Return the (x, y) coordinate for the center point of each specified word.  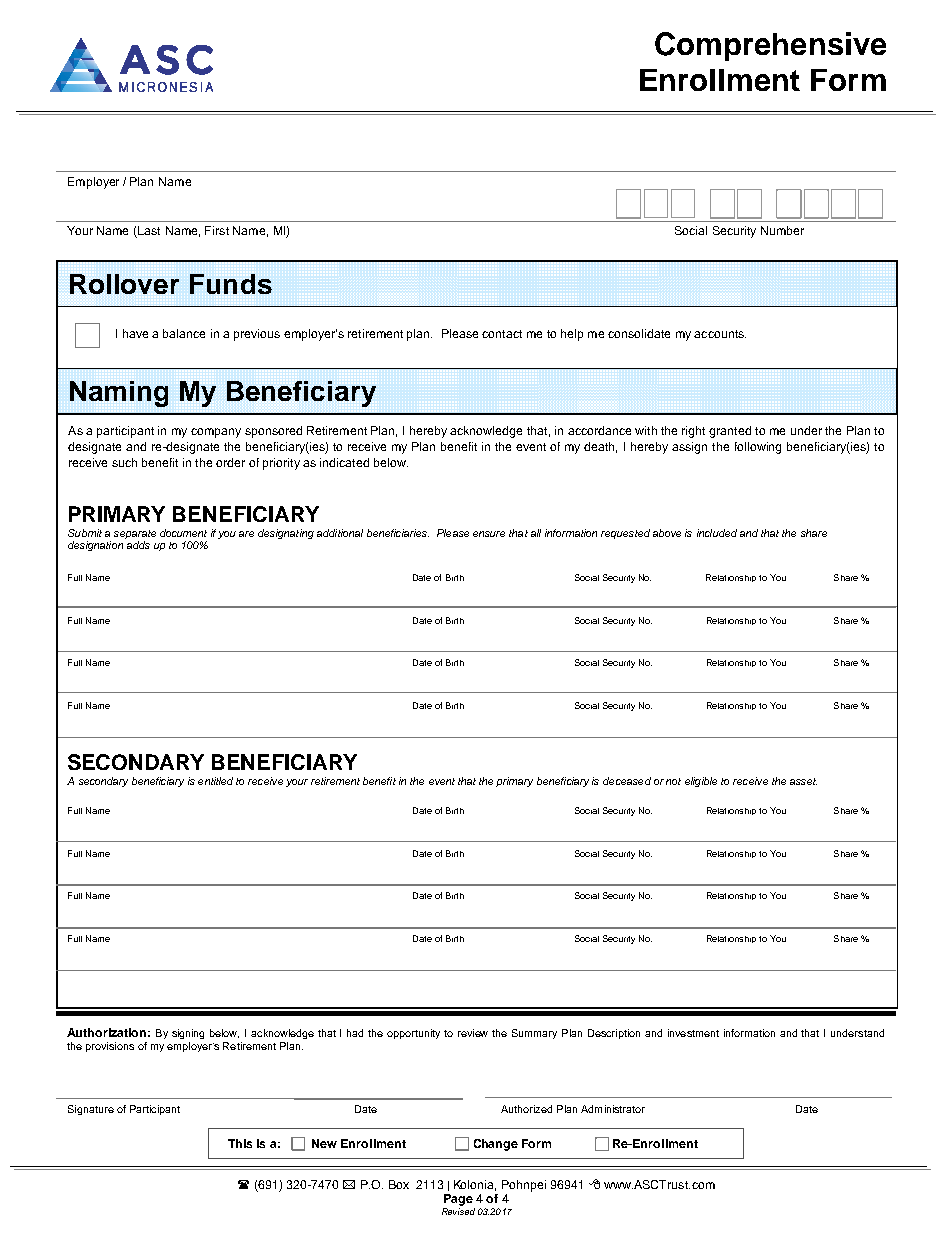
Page (458, 1200)
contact (502, 334)
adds (138, 545)
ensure (489, 534)
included (717, 533)
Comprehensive (770, 46)
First (217, 230)
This (240, 1143)
